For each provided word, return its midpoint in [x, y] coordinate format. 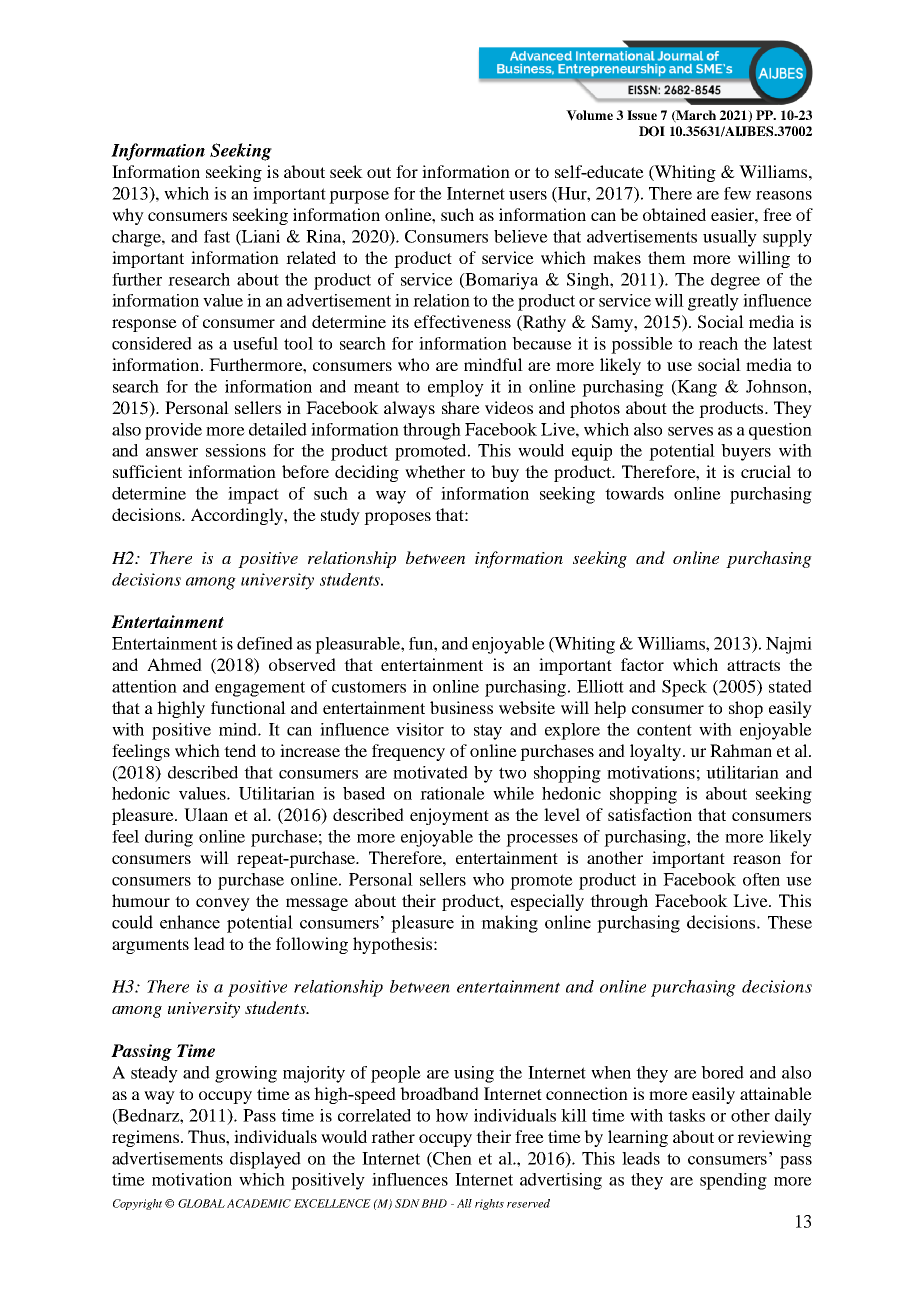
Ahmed [174, 664]
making [509, 924]
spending [733, 1181]
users [528, 195]
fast [217, 236]
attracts [753, 665]
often [761, 879]
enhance [190, 922]
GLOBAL [201, 1203]
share [461, 407]
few [737, 193]
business [461, 707]
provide [173, 431]
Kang [696, 388]
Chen [451, 1159]
